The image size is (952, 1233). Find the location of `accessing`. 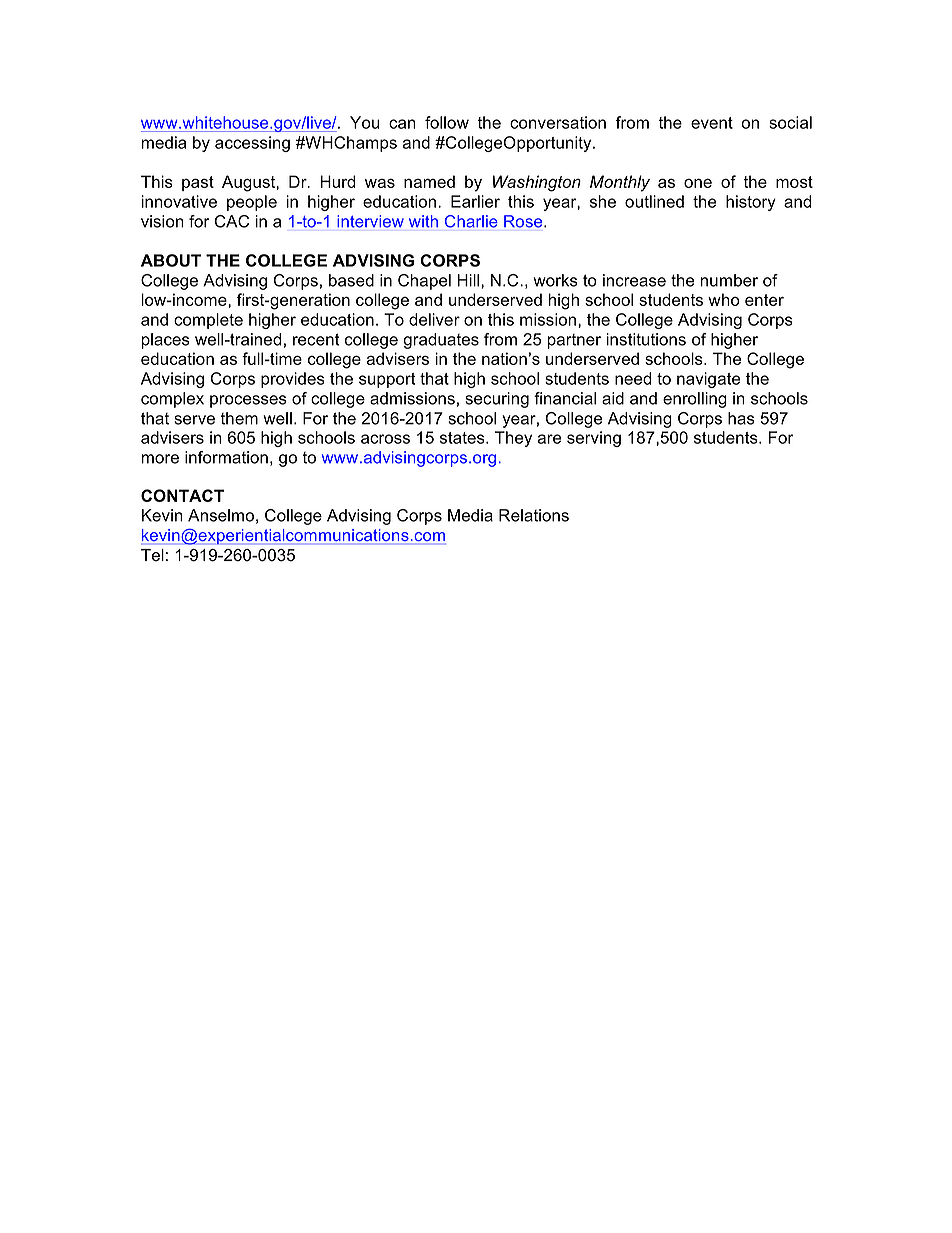

accessing is located at coordinates (252, 144).
